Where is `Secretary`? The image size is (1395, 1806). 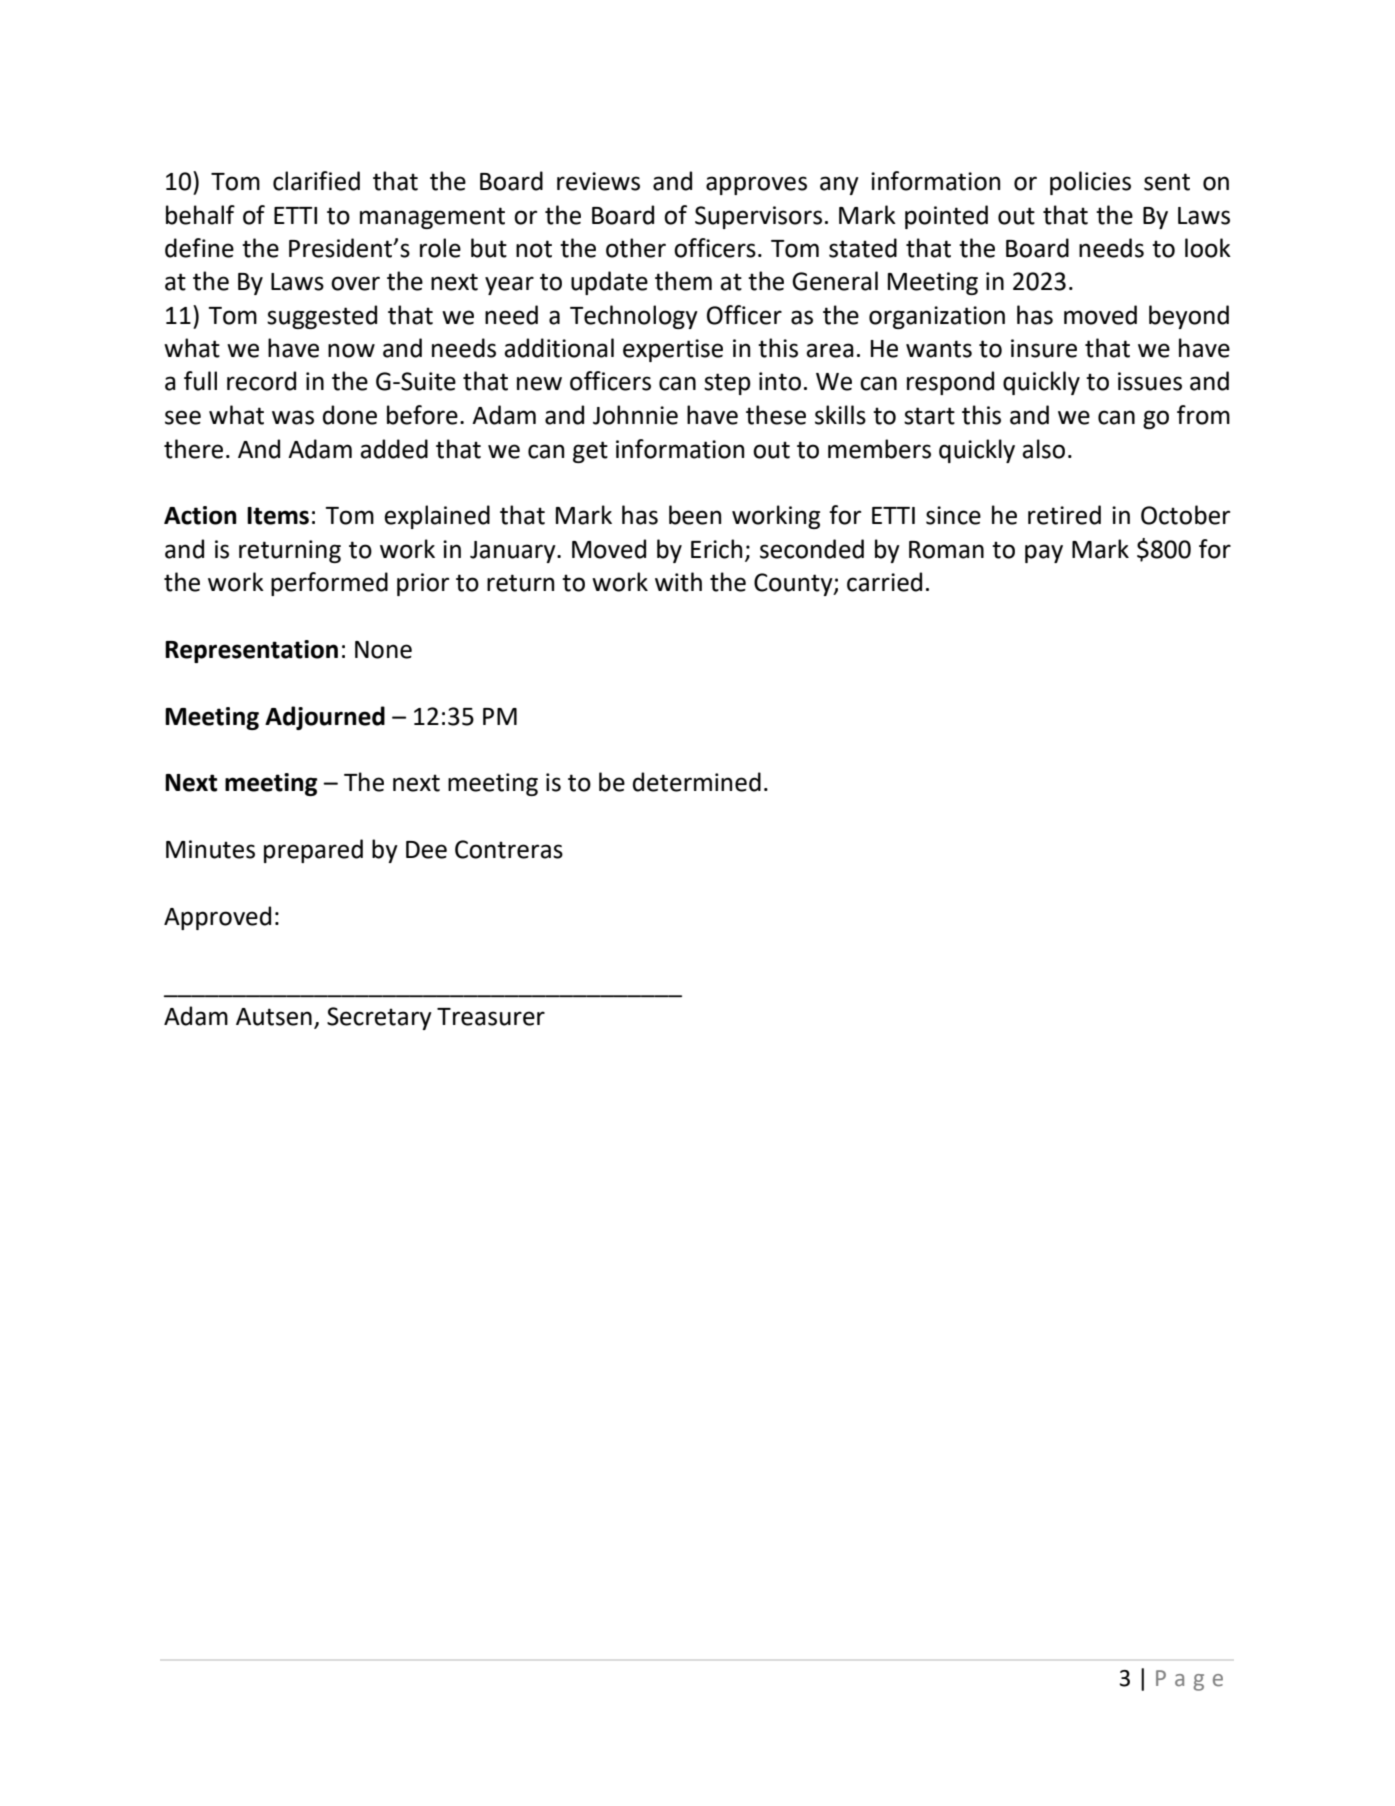
Secretary is located at coordinates (379, 1018).
